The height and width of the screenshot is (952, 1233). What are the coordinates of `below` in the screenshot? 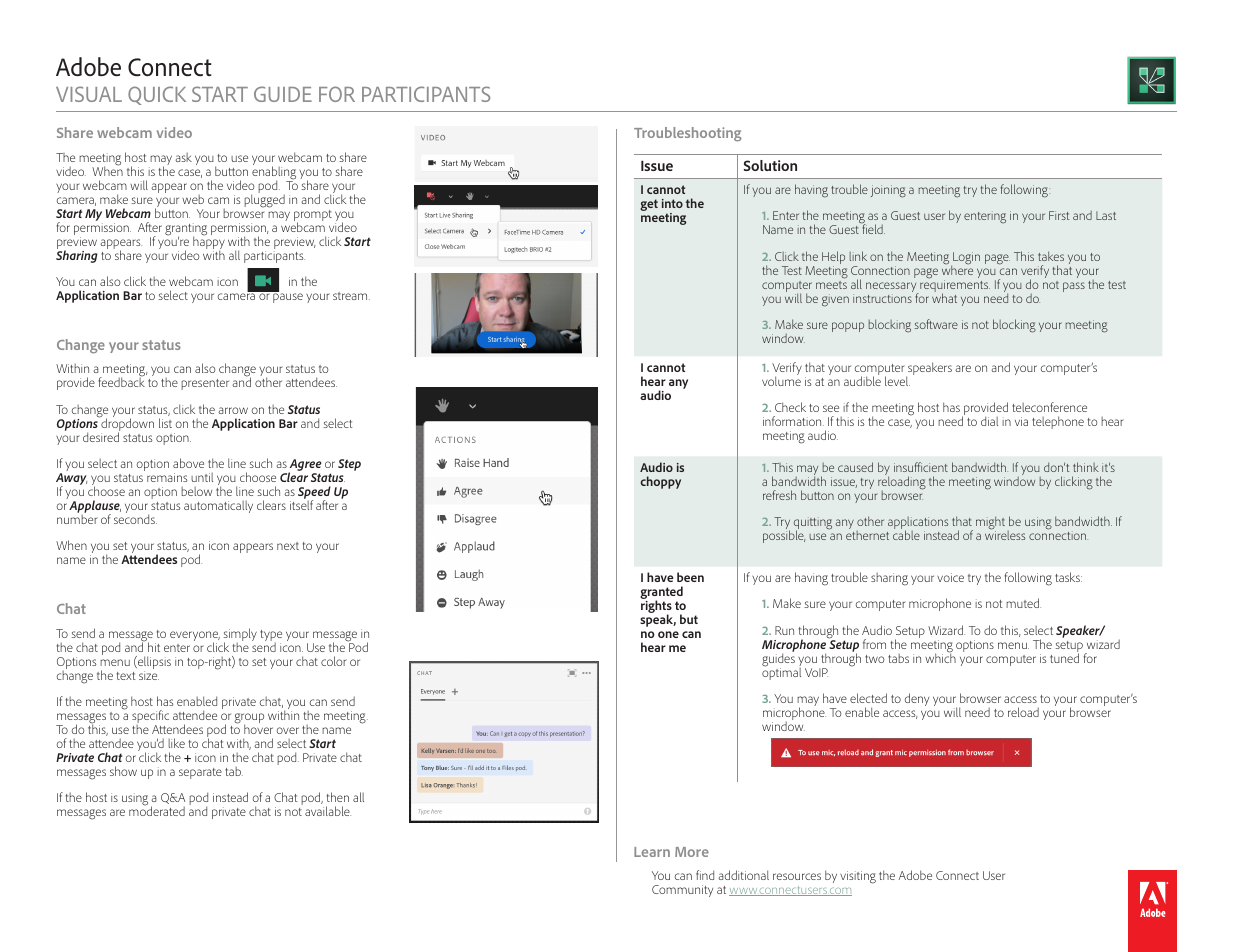 It's located at (196, 491).
